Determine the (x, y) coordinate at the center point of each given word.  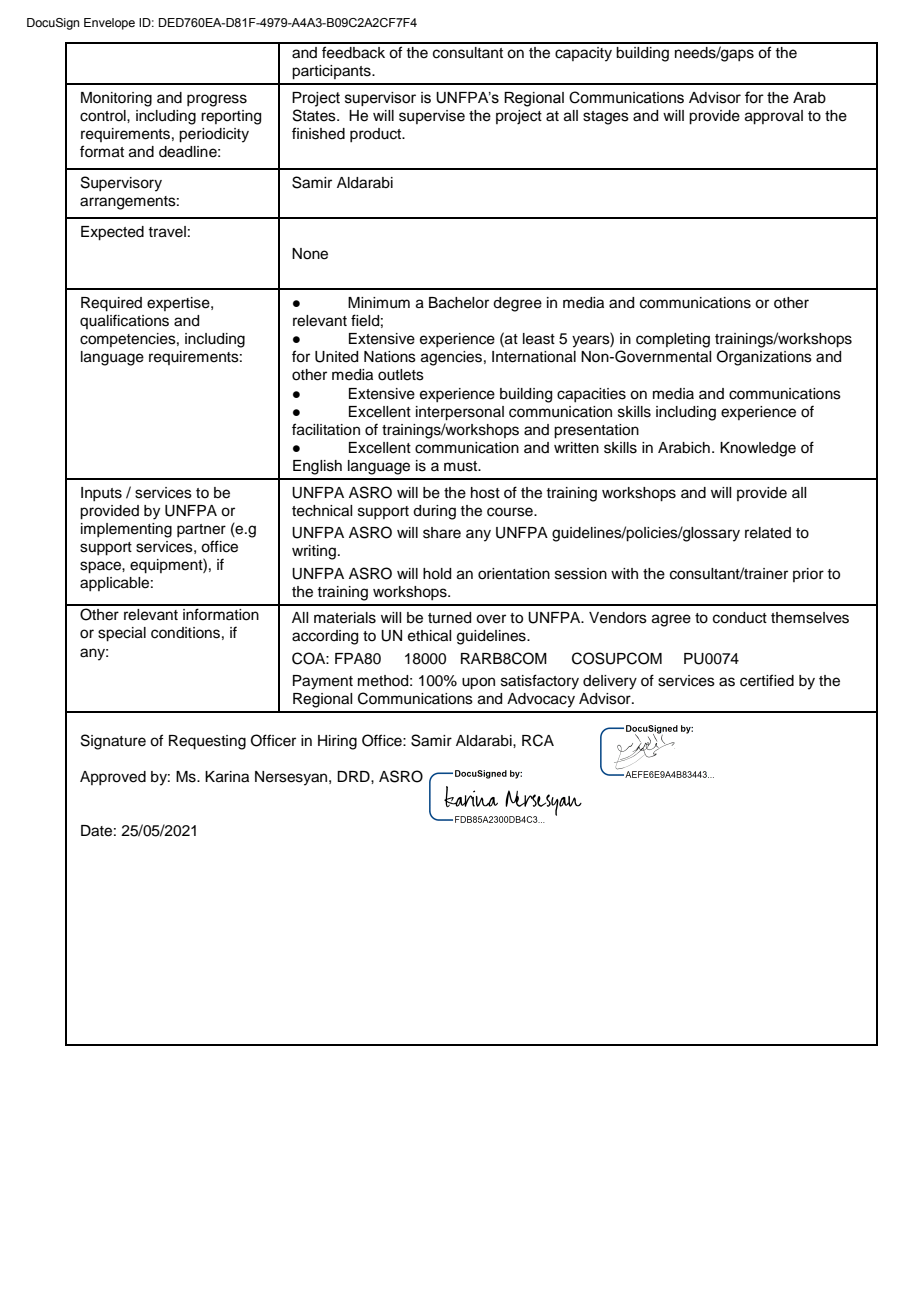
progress (217, 100)
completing (673, 340)
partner (201, 530)
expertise (179, 304)
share (442, 533)
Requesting (207, 742)
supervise (432, 117)
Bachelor (459, 303)
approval (774, 117)
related (768, 533)
